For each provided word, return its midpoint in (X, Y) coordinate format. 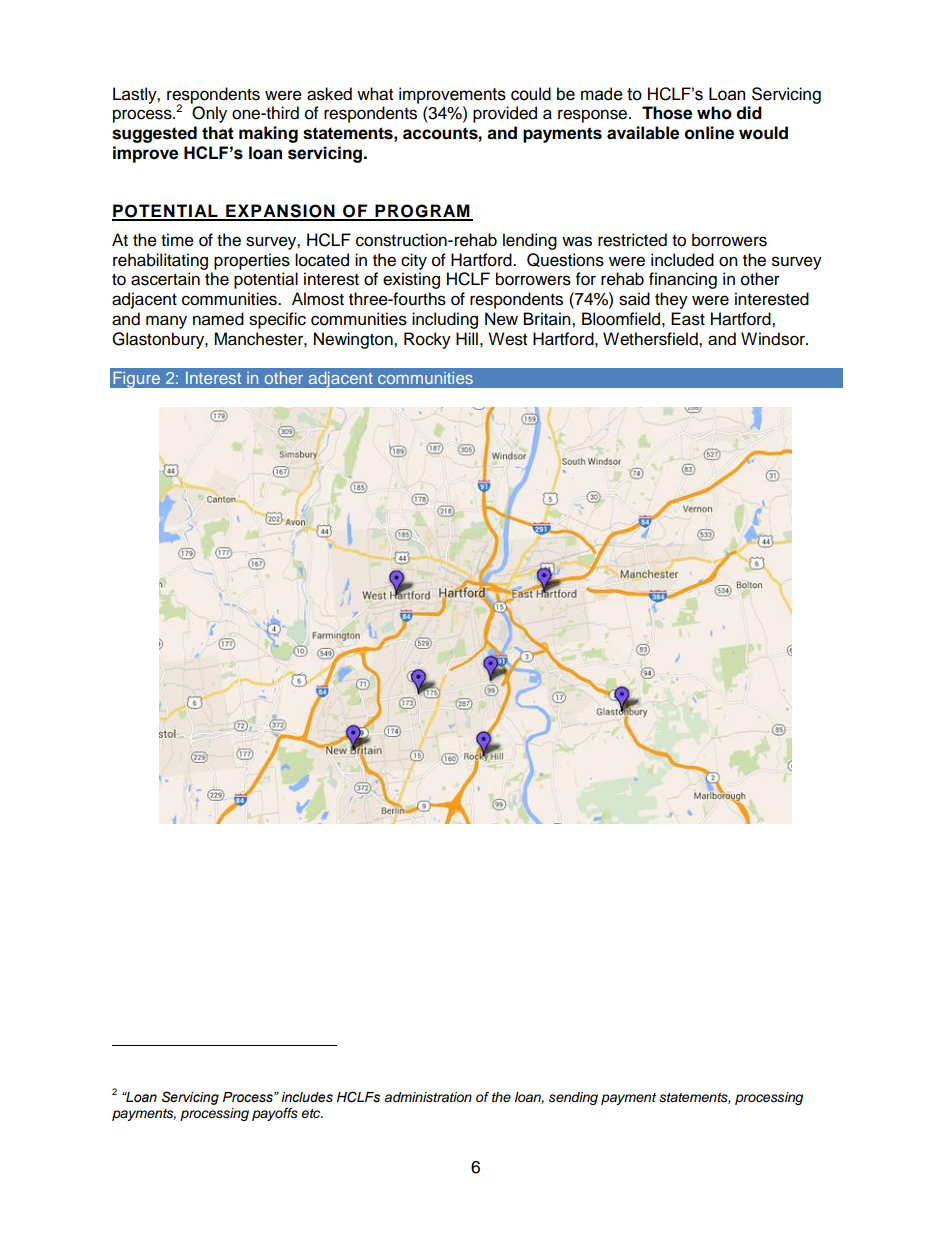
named (218, 319)
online (709, 133)
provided (505, 114)
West (507, 339)
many (166, 322)
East (688, 319)
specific (277, 320)
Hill (467, 338)
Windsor (774, 339)
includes (307, 1097)
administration (428, 1097)
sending (573, 1098)
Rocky (427, 340)
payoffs (275, 1114)
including (445, 320)
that (218, 133)
